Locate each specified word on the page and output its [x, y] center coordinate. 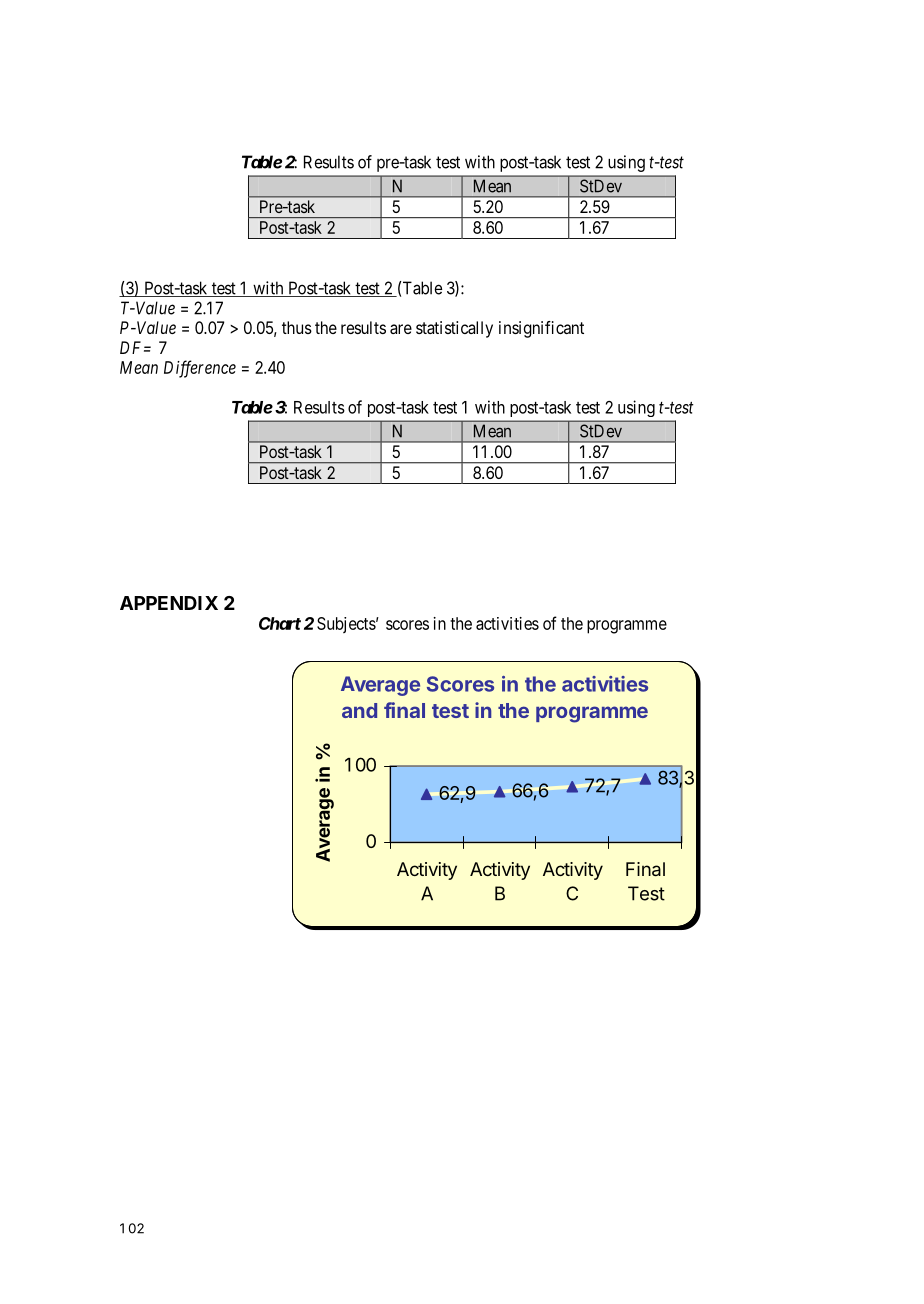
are [401, 329]
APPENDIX [169, 603]
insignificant [541, 329]
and [359, 710]
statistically [454, 329]
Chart [280, 623]
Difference [200, 369]
